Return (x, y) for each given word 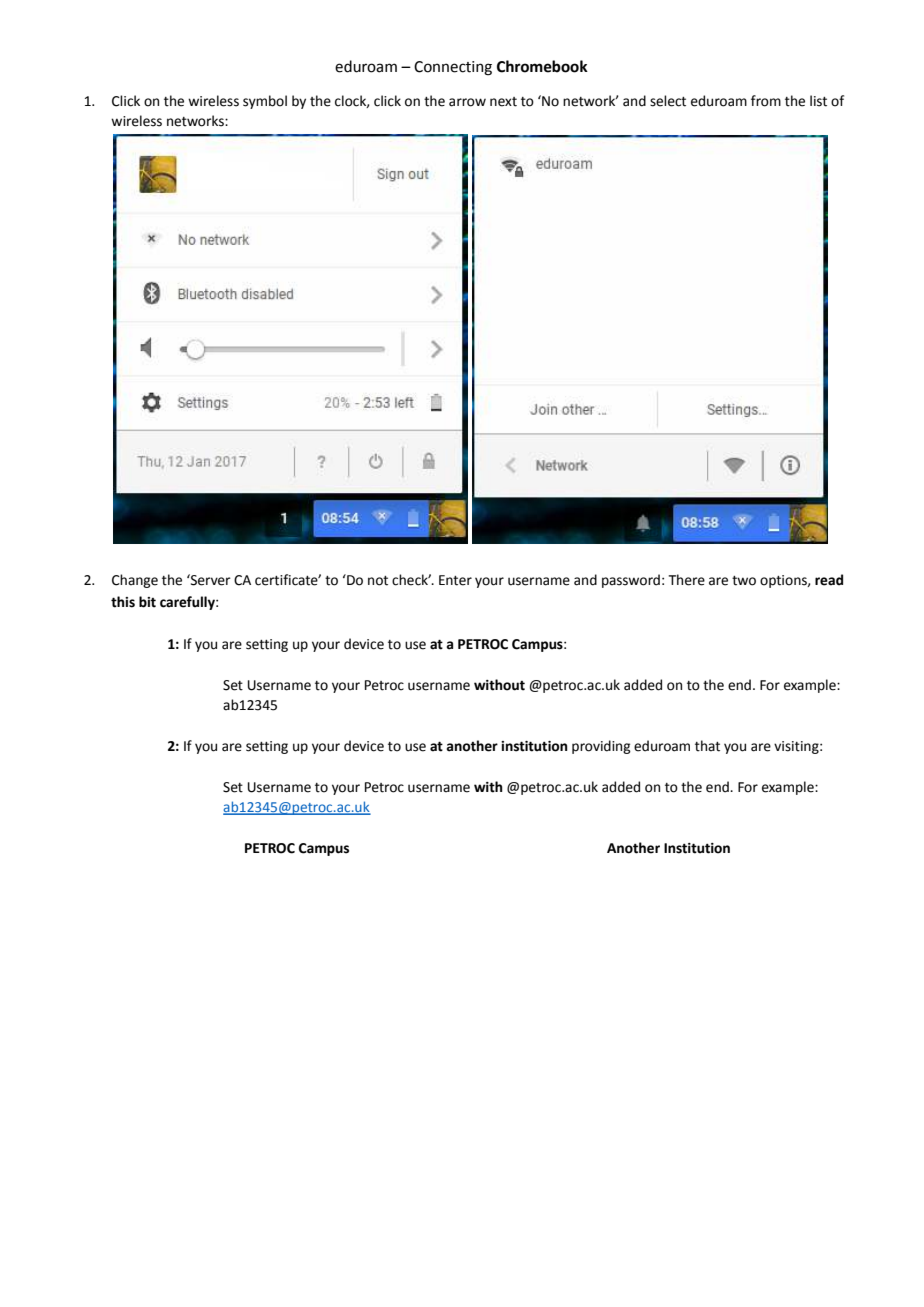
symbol (265, 102)
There (686, 580)
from (766, 101)
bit (147, 602)
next (503, 102)
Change (135, 581)
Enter (455, 580)
